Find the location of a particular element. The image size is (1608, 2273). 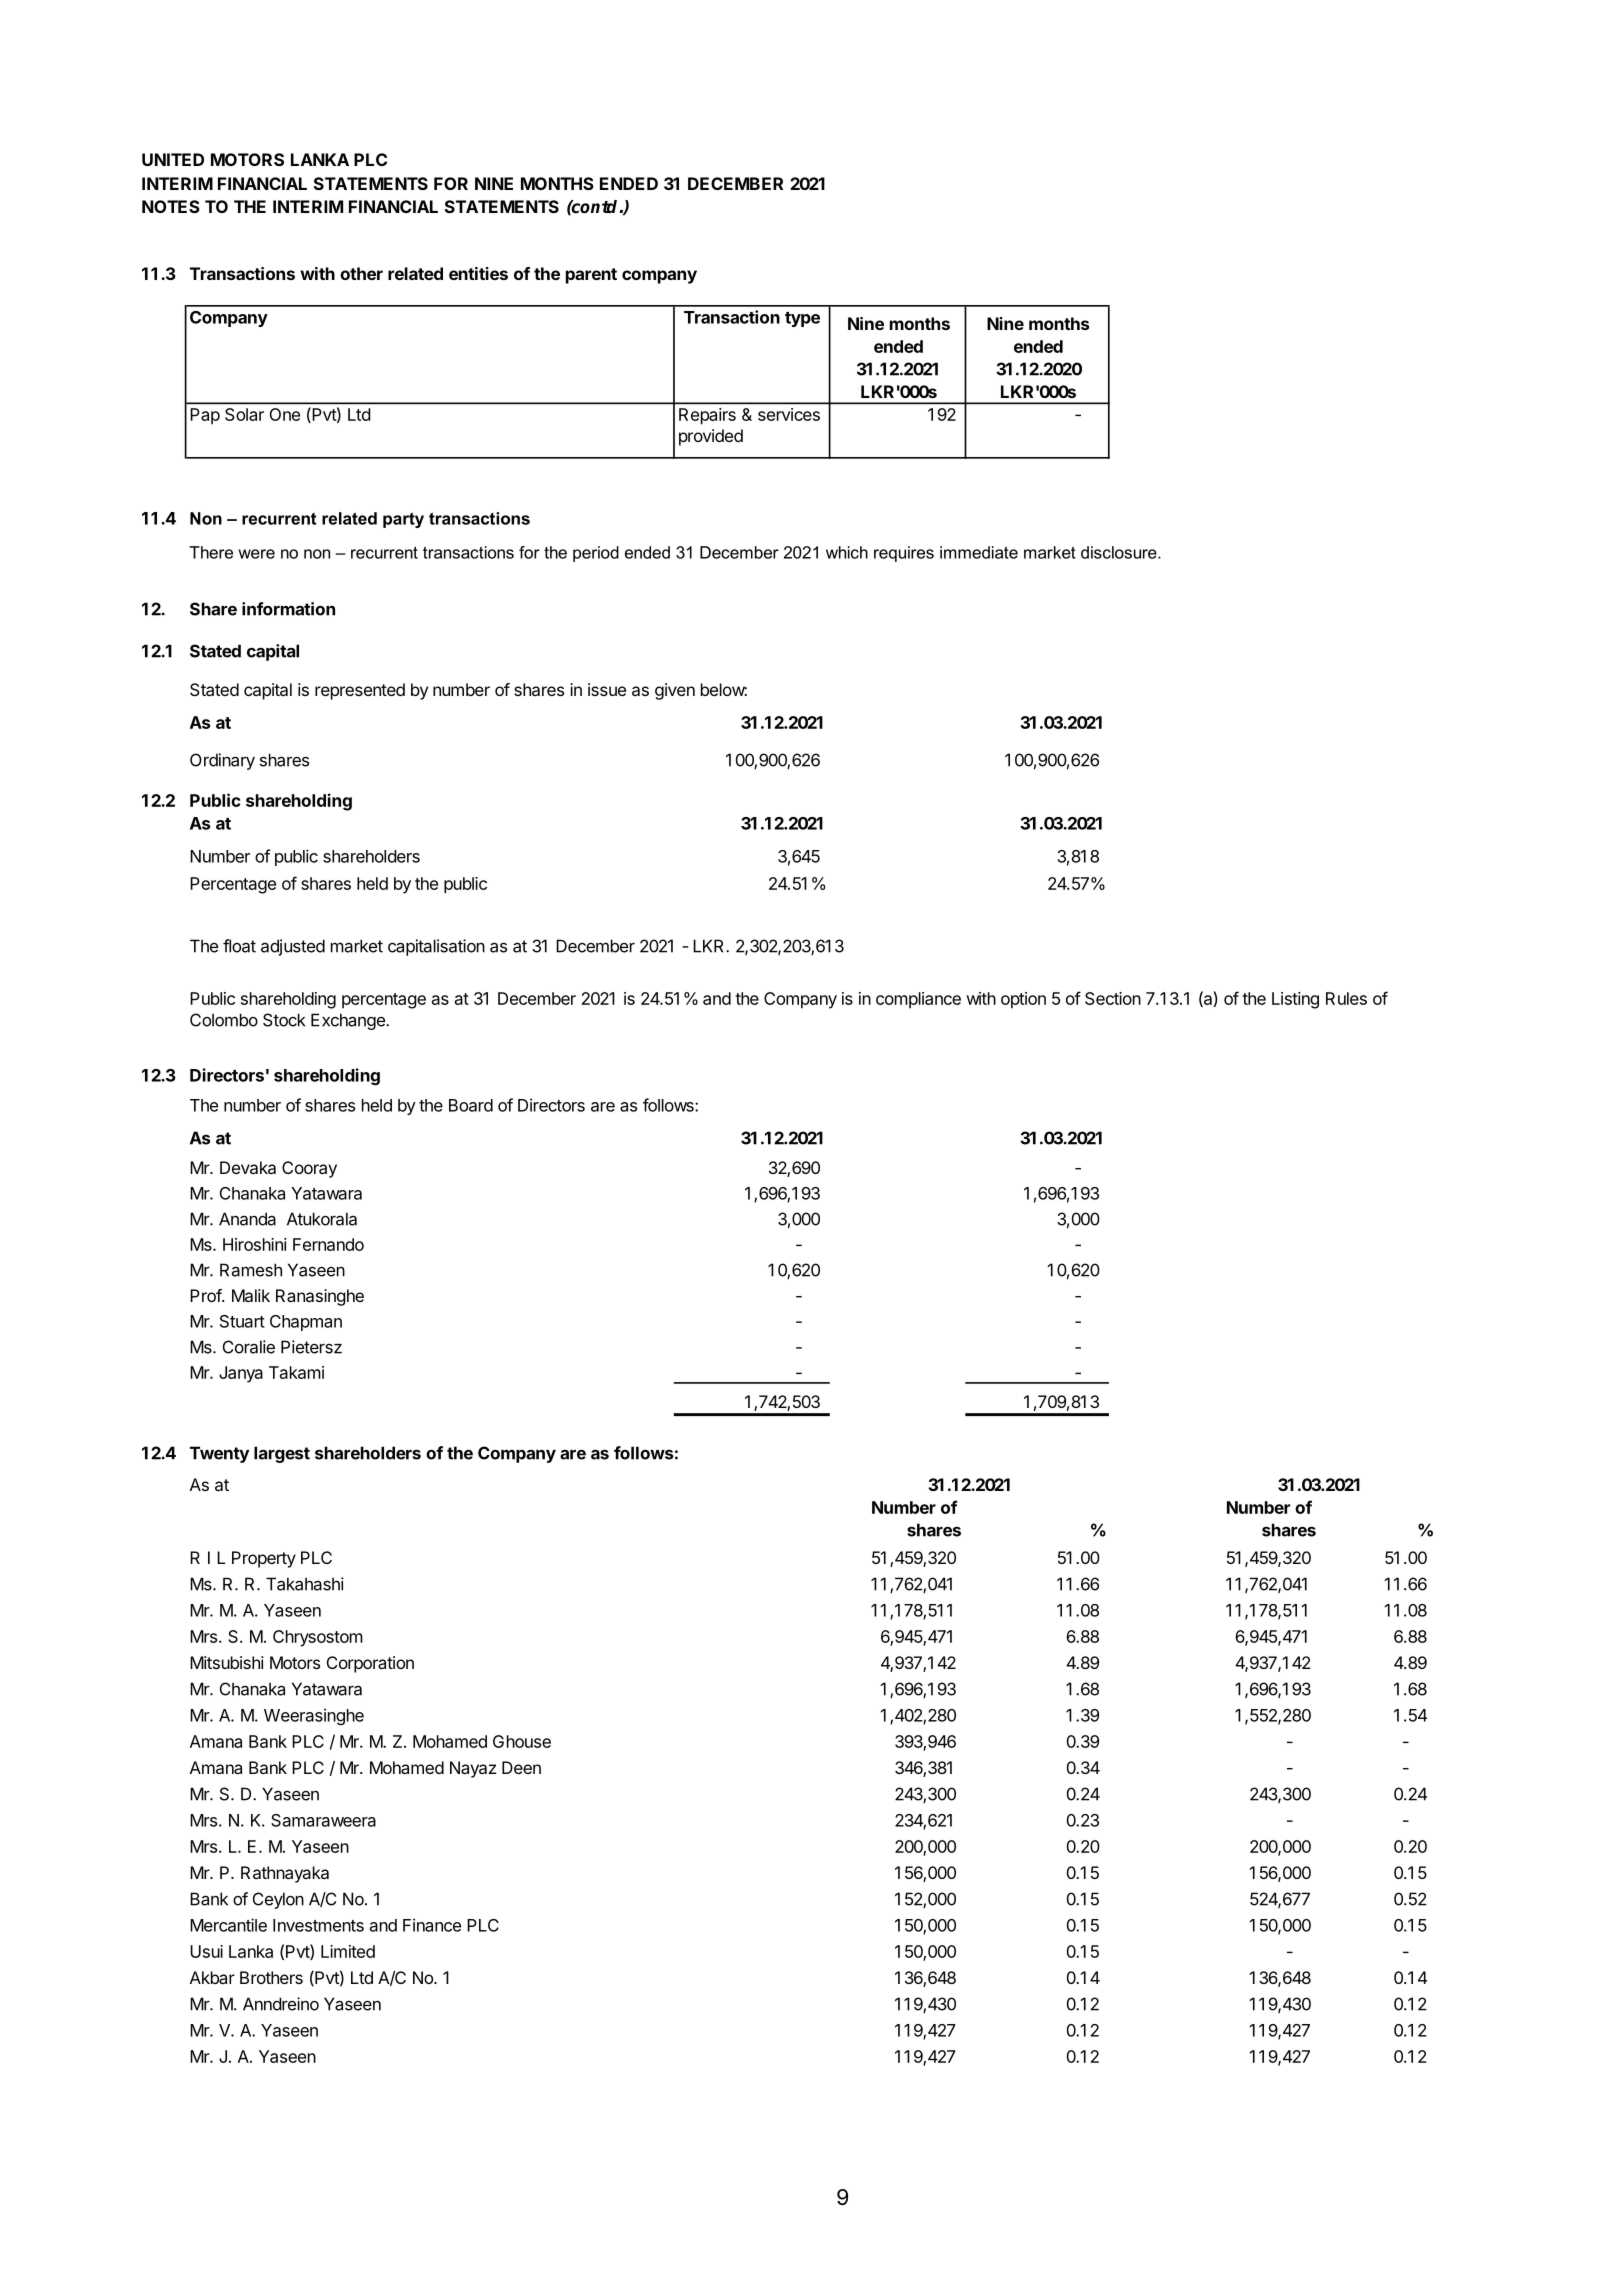

NOTES is located at coordinates (171, 206).
